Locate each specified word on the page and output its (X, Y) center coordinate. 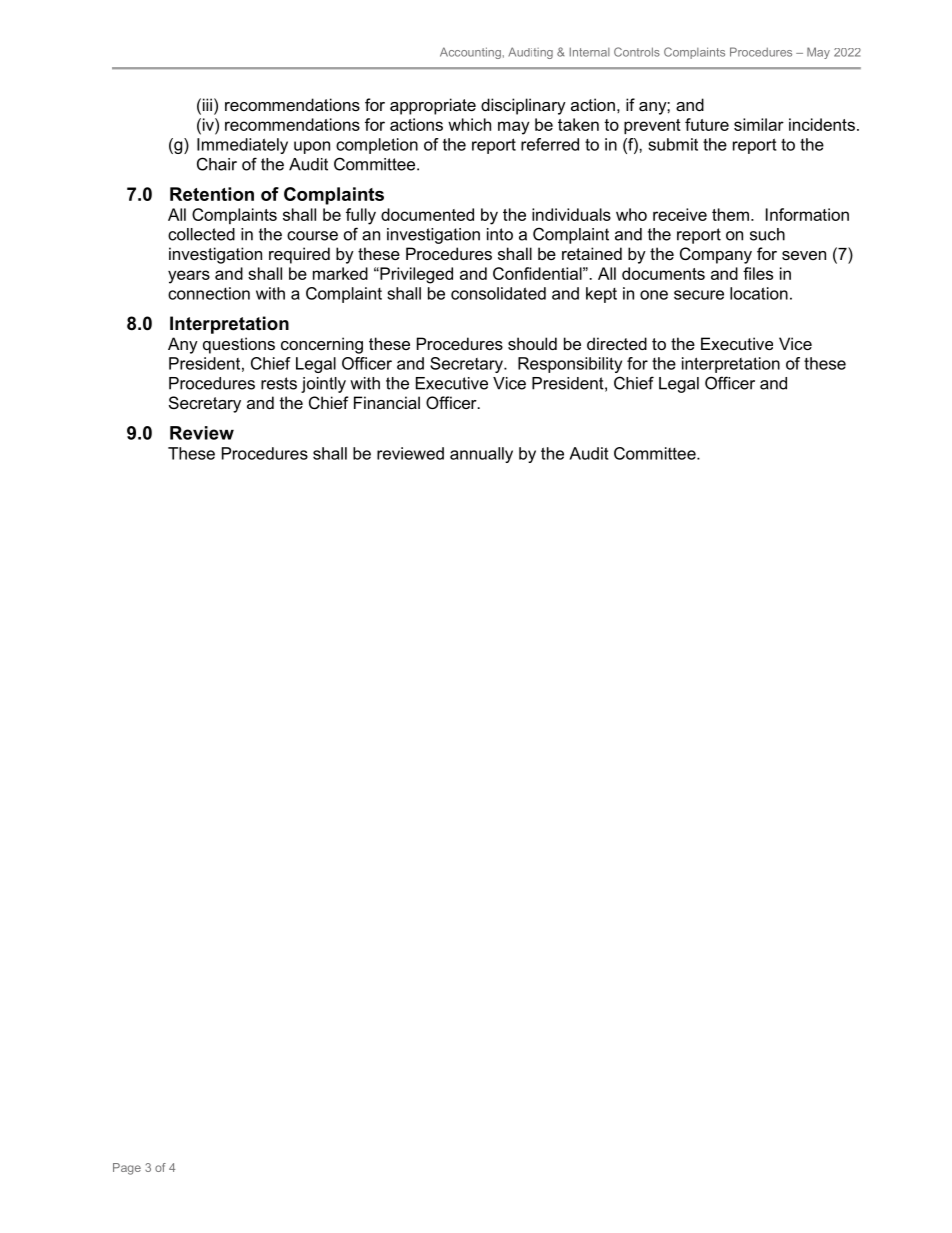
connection (209, 293)
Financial (387, 402)
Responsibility (570, 365)
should (532, 343)
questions (239, 345)
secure (699, 295)
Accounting (470, 53)
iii (206, 104)
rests (279, 383)
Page (127, 1169)
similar (759, 124)
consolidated (498, 293)
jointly (323, 385)
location (759, 293)
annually (481, 455)
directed (617, 343)
